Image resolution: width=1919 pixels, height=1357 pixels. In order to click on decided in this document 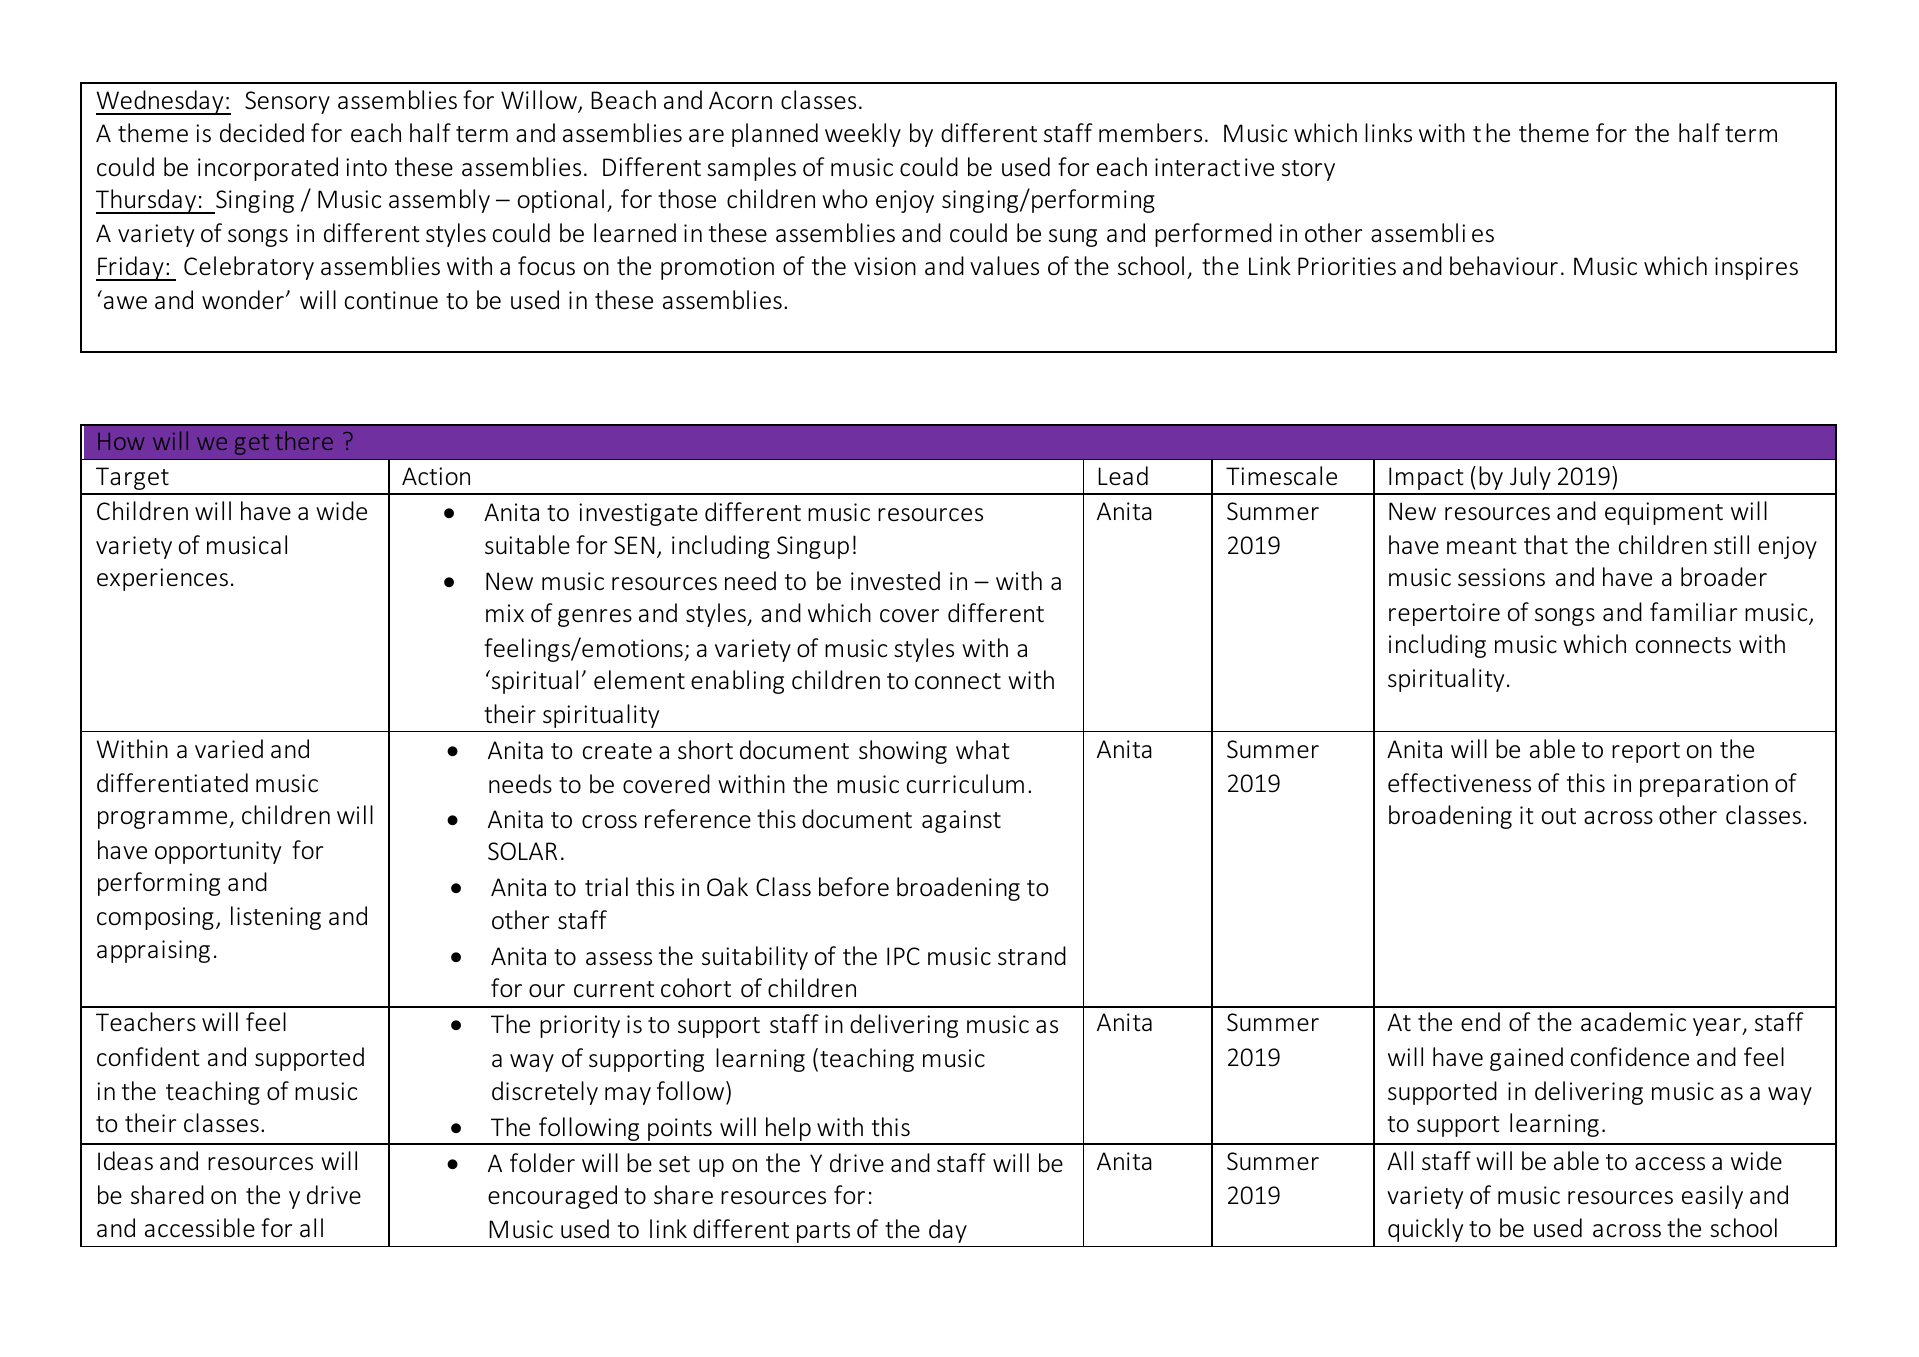, I will do `click(262, 133)`.
